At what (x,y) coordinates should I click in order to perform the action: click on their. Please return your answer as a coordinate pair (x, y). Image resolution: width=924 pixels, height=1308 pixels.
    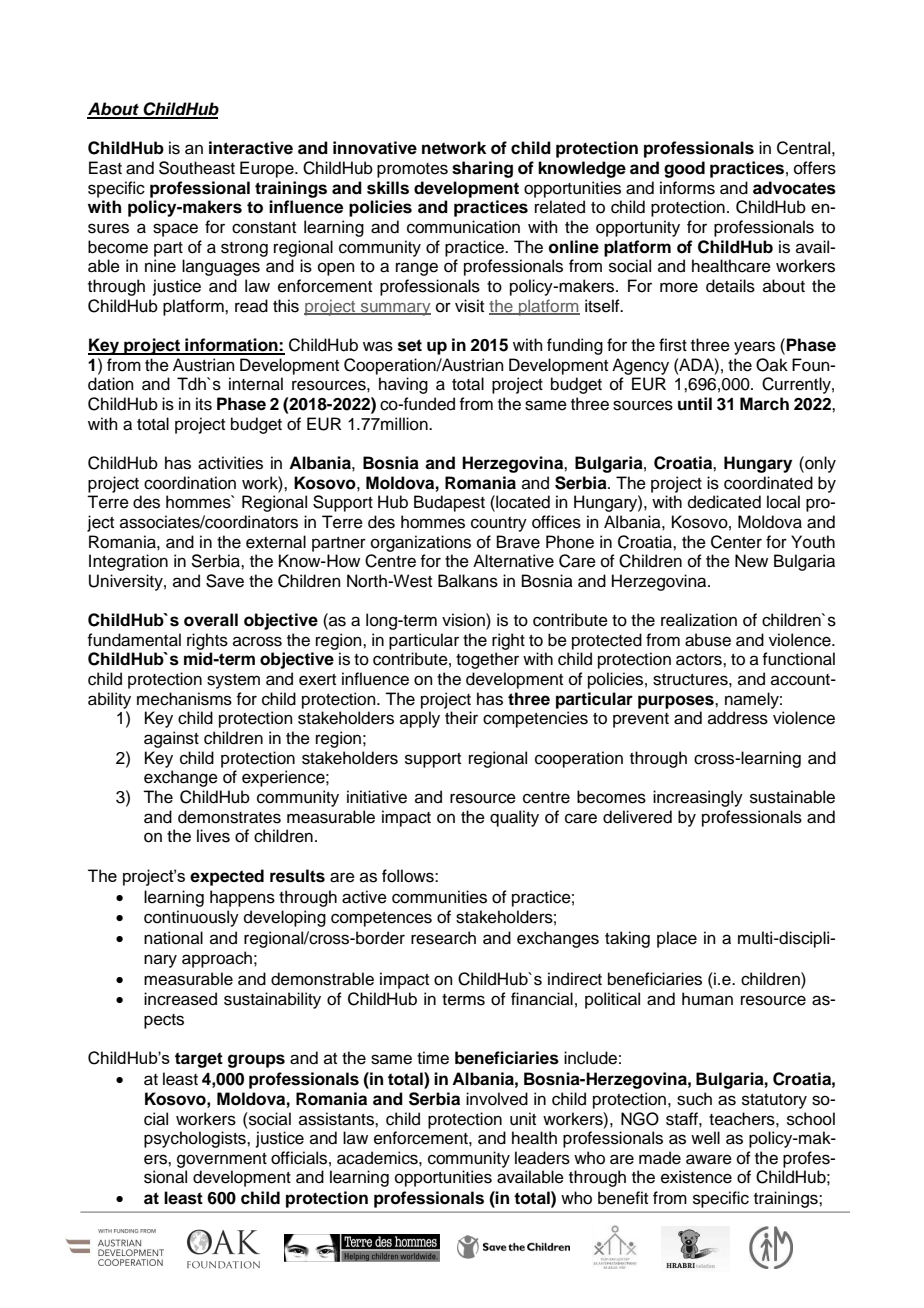
    Looking at the image, I should click on (461, 718).
